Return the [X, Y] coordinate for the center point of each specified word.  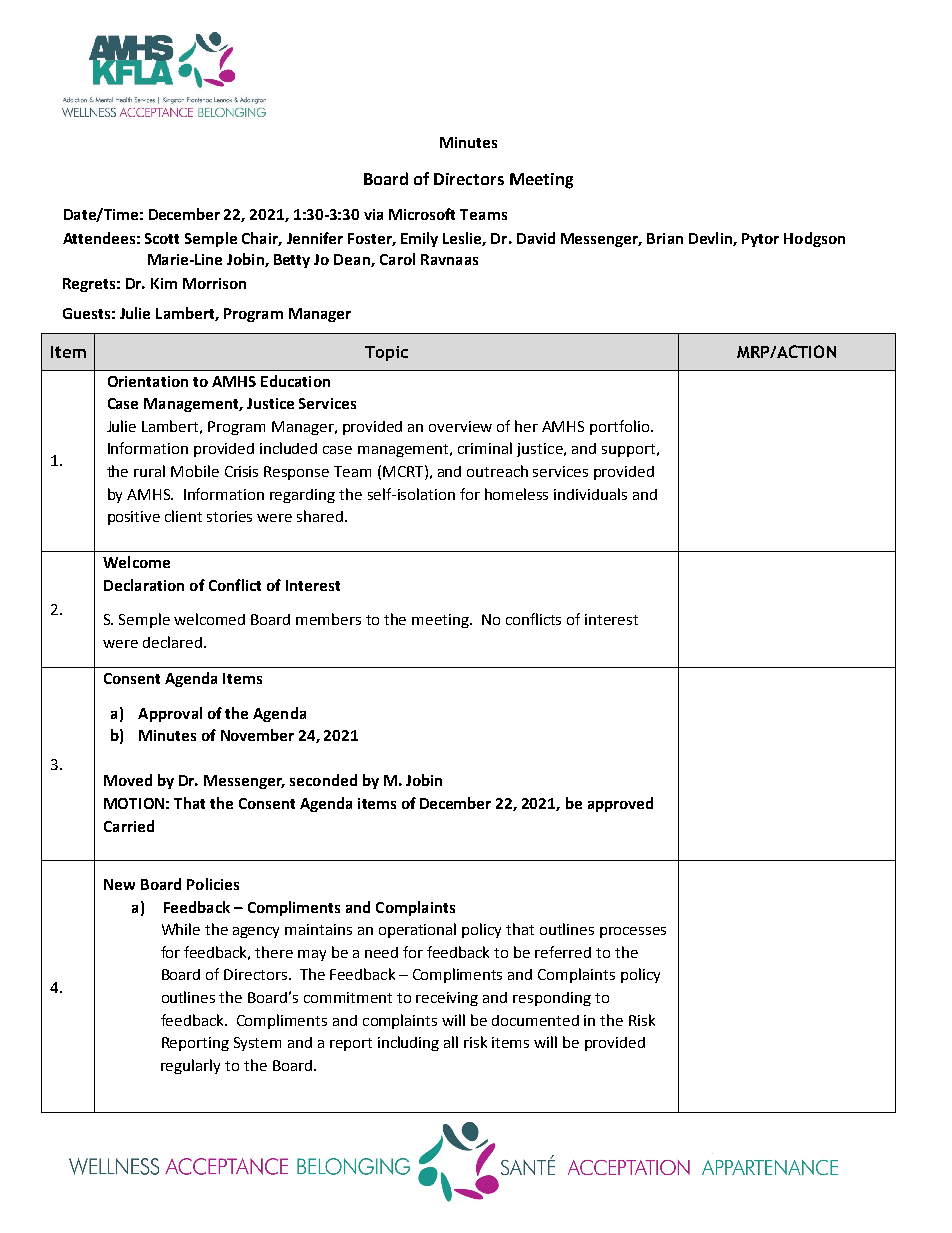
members [328, 619]
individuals [590, 494]
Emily [419, 239]
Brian [665, 238]
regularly [190, 1066]
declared [172, 642]
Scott [162, 238]
